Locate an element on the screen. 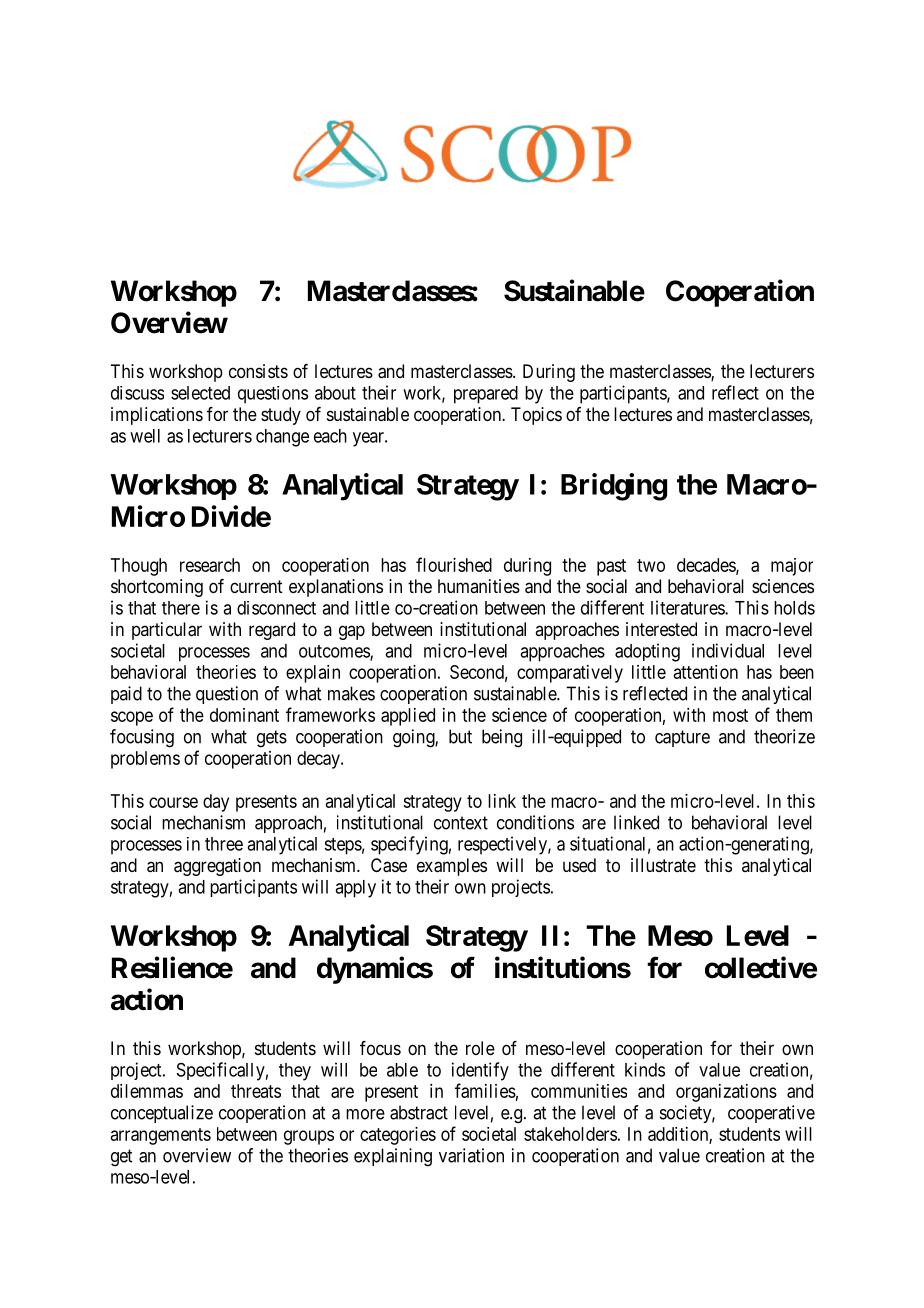  Topics is located at coordinates (536, 416).
